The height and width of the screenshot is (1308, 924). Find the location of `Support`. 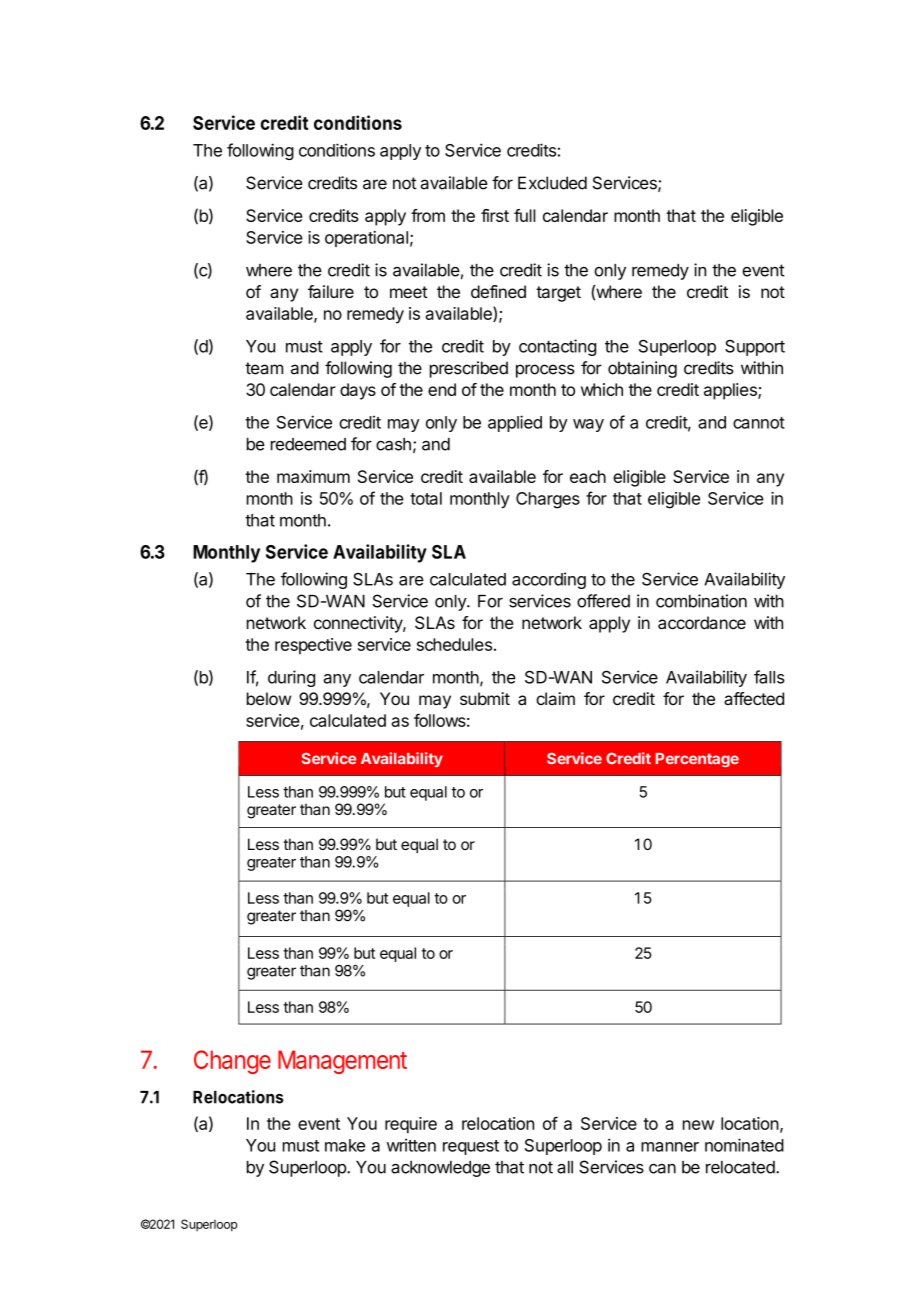

Support is located at coordinates (755, 348).
